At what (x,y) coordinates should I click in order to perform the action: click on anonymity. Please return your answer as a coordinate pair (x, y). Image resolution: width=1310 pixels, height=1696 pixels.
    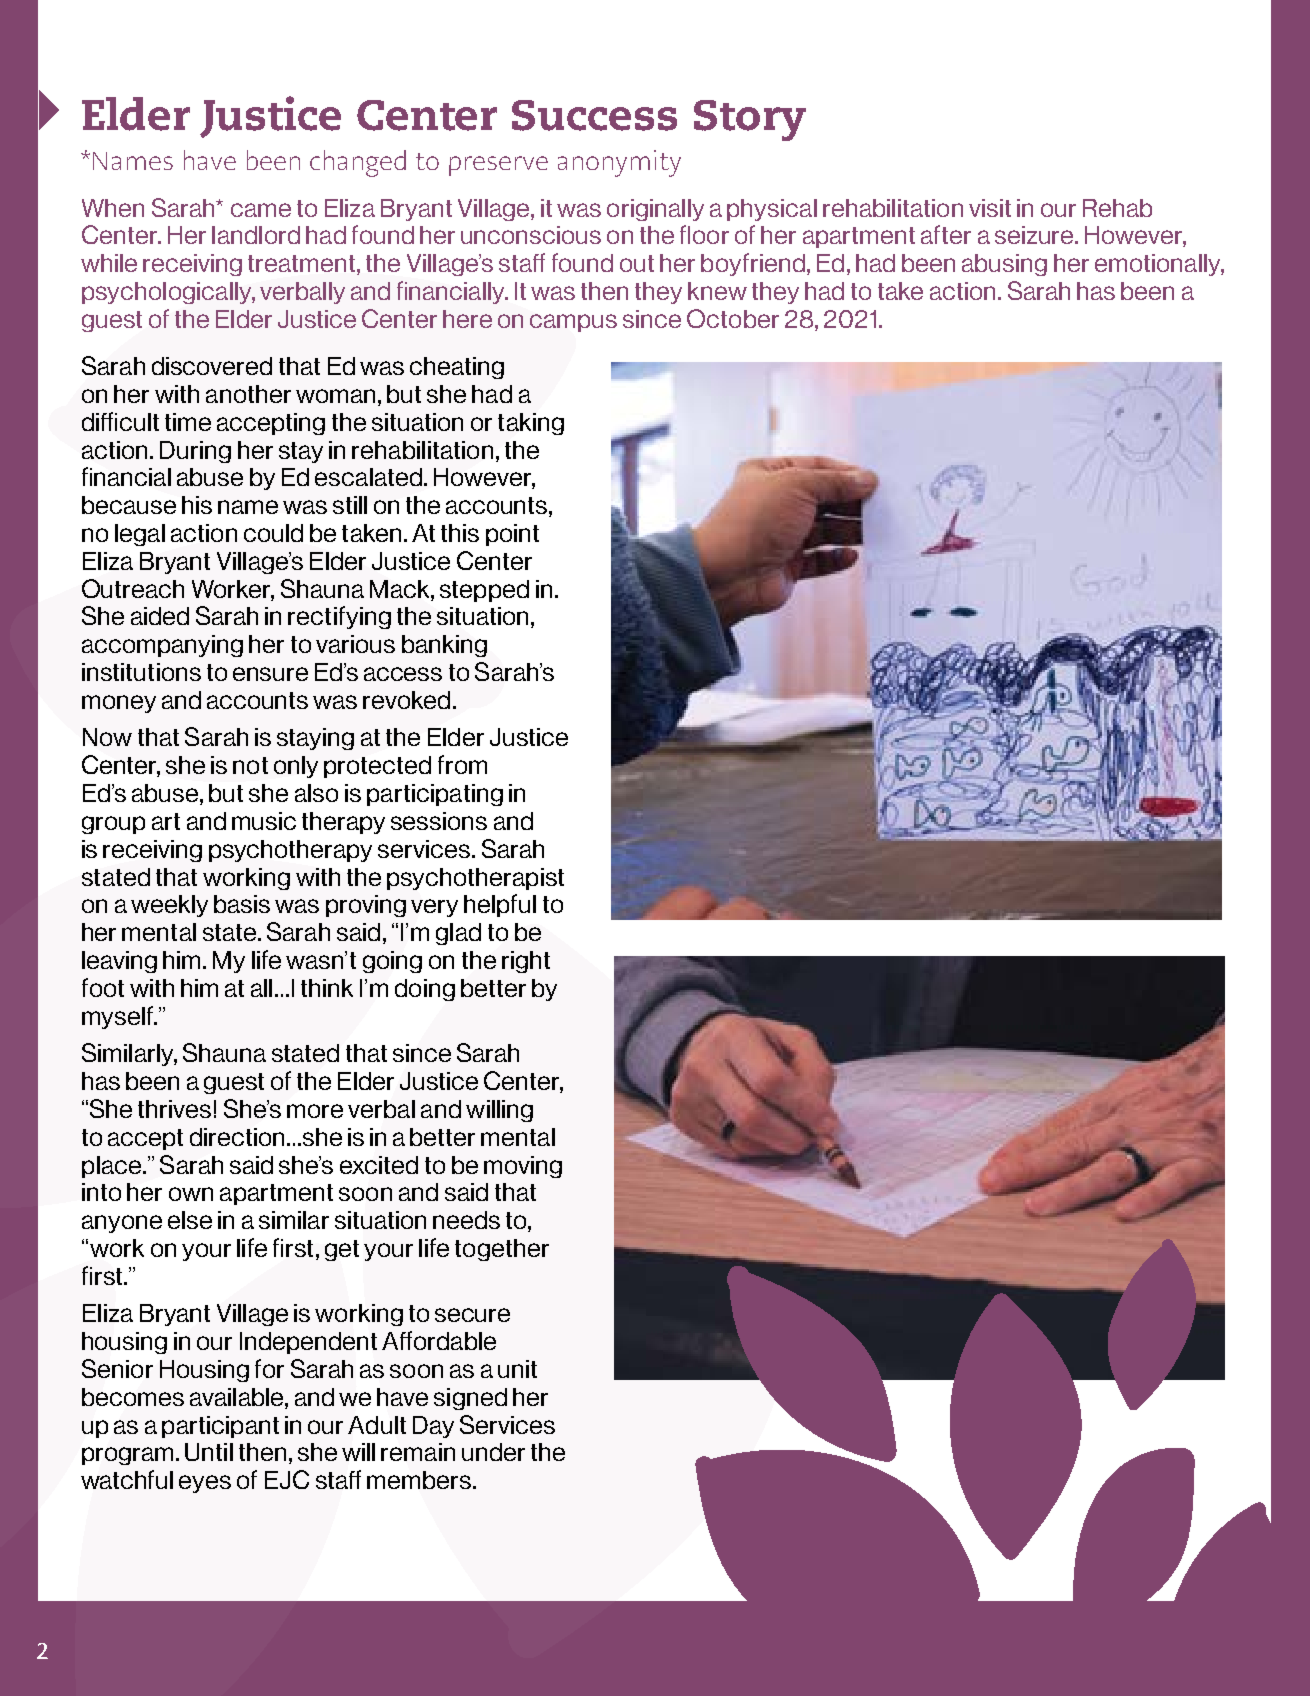
    Looking at the image, I should click on (619, 163).
